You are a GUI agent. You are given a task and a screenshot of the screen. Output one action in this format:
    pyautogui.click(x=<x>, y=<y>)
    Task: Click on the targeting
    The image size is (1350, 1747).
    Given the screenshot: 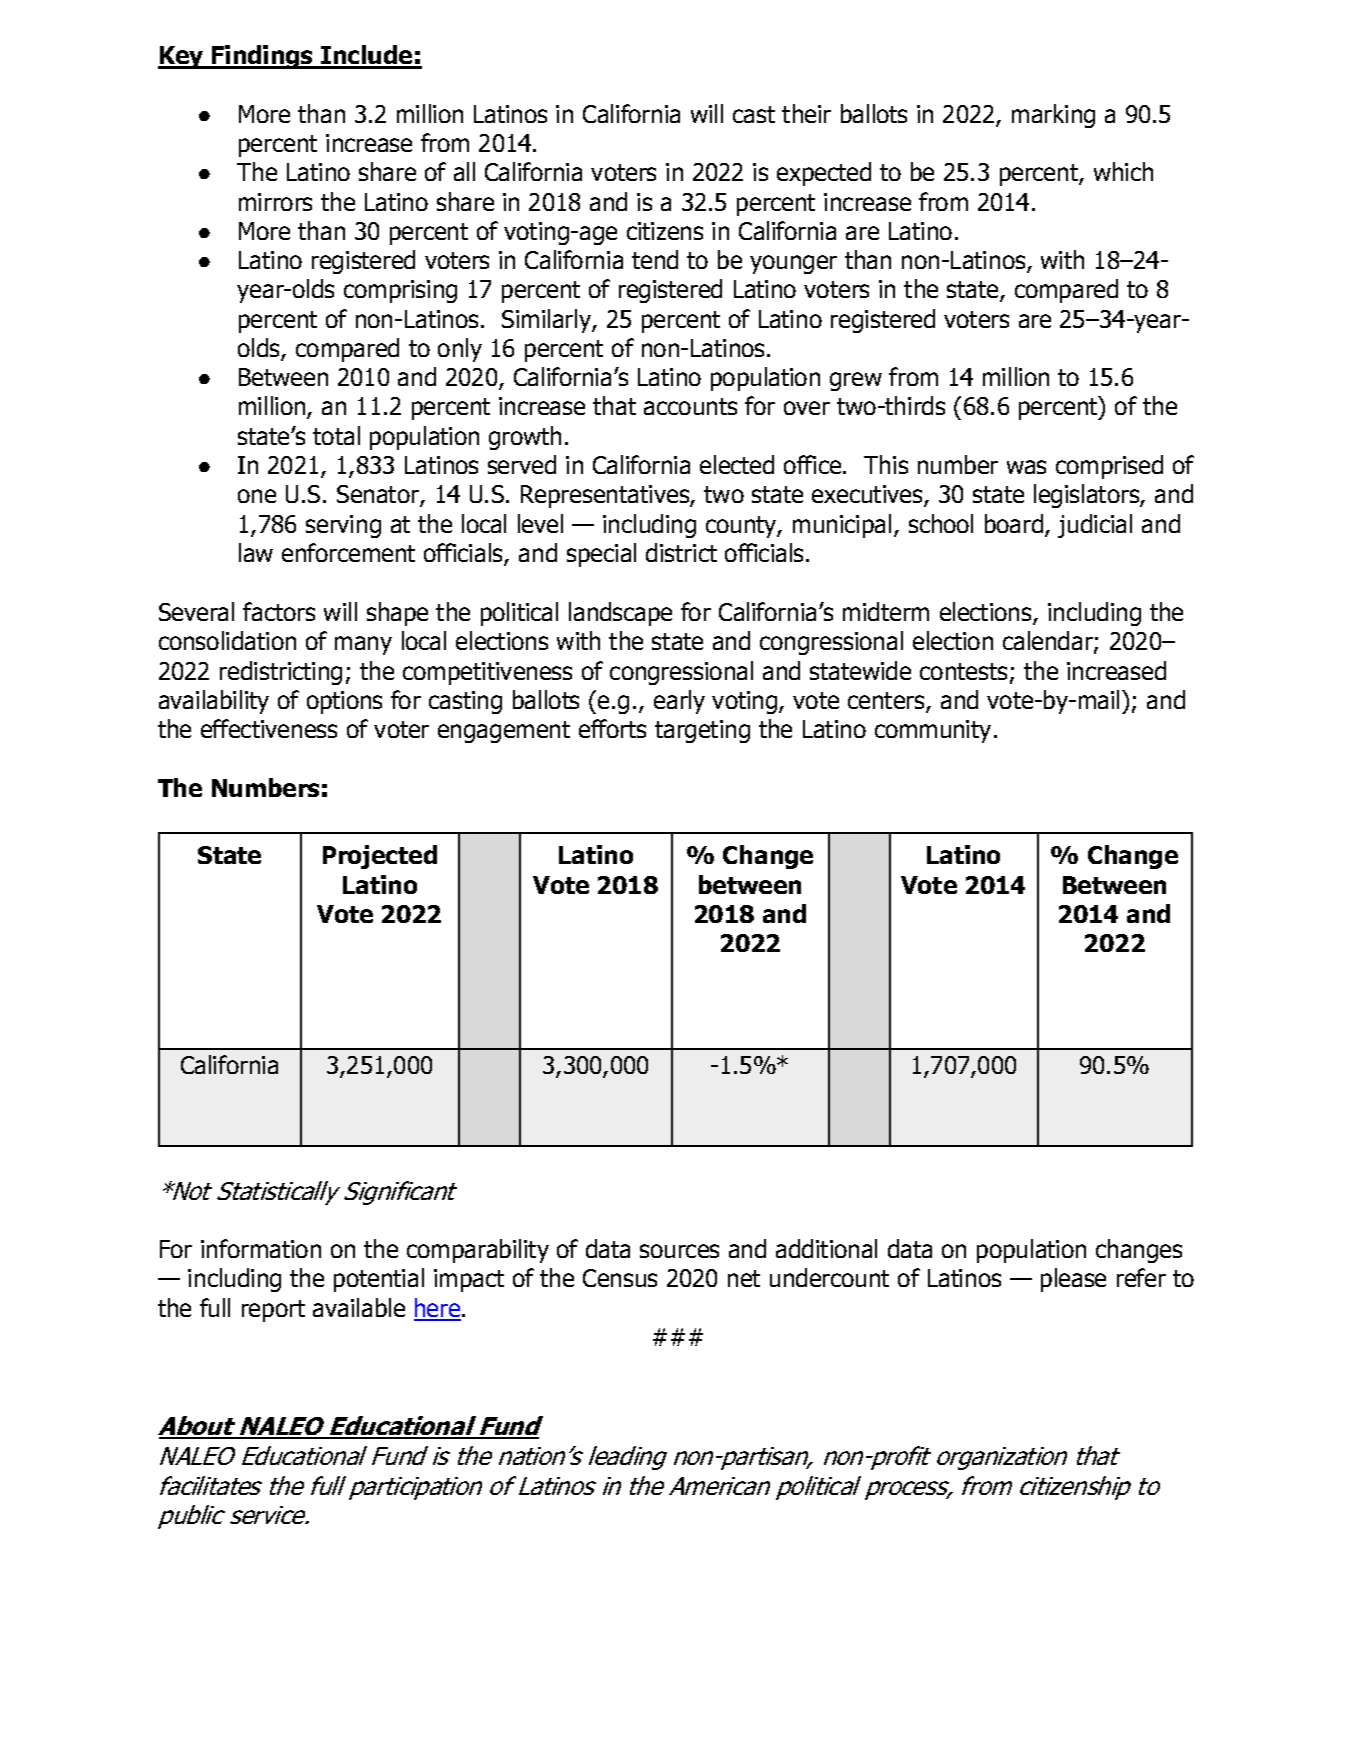 What is the action you would take?
    pyautogui.click(x=702, y=731)
